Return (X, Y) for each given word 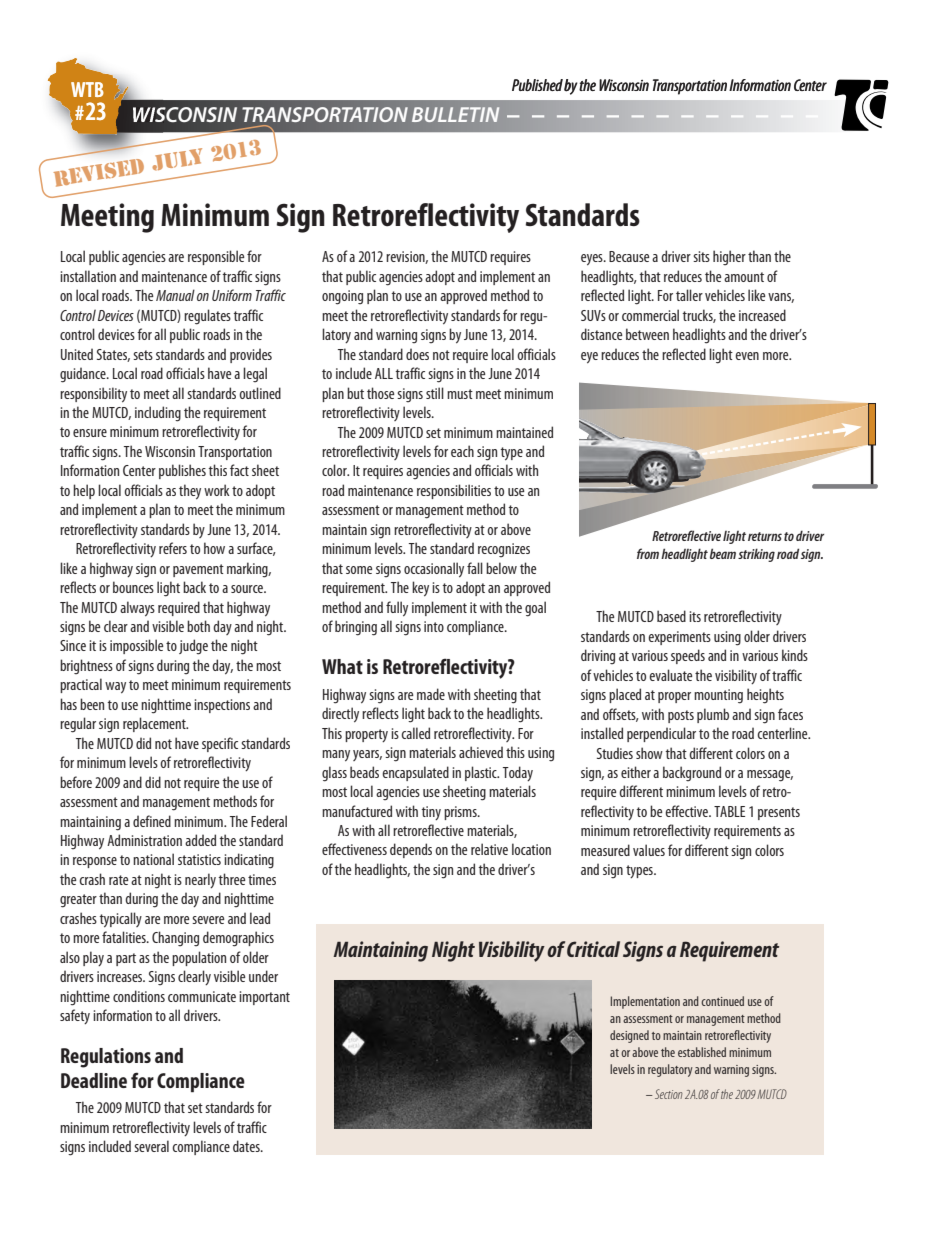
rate (119, 880)
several (151, 1146)
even (747, 356)
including (158, 414)
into (434, 626)
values (649, 850)
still (435, 393)
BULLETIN (455, 114)
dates (247, 1146)
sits (701, 256)
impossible (137, 646)
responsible (216, 257)
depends (411, 850)
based (671, 616)
